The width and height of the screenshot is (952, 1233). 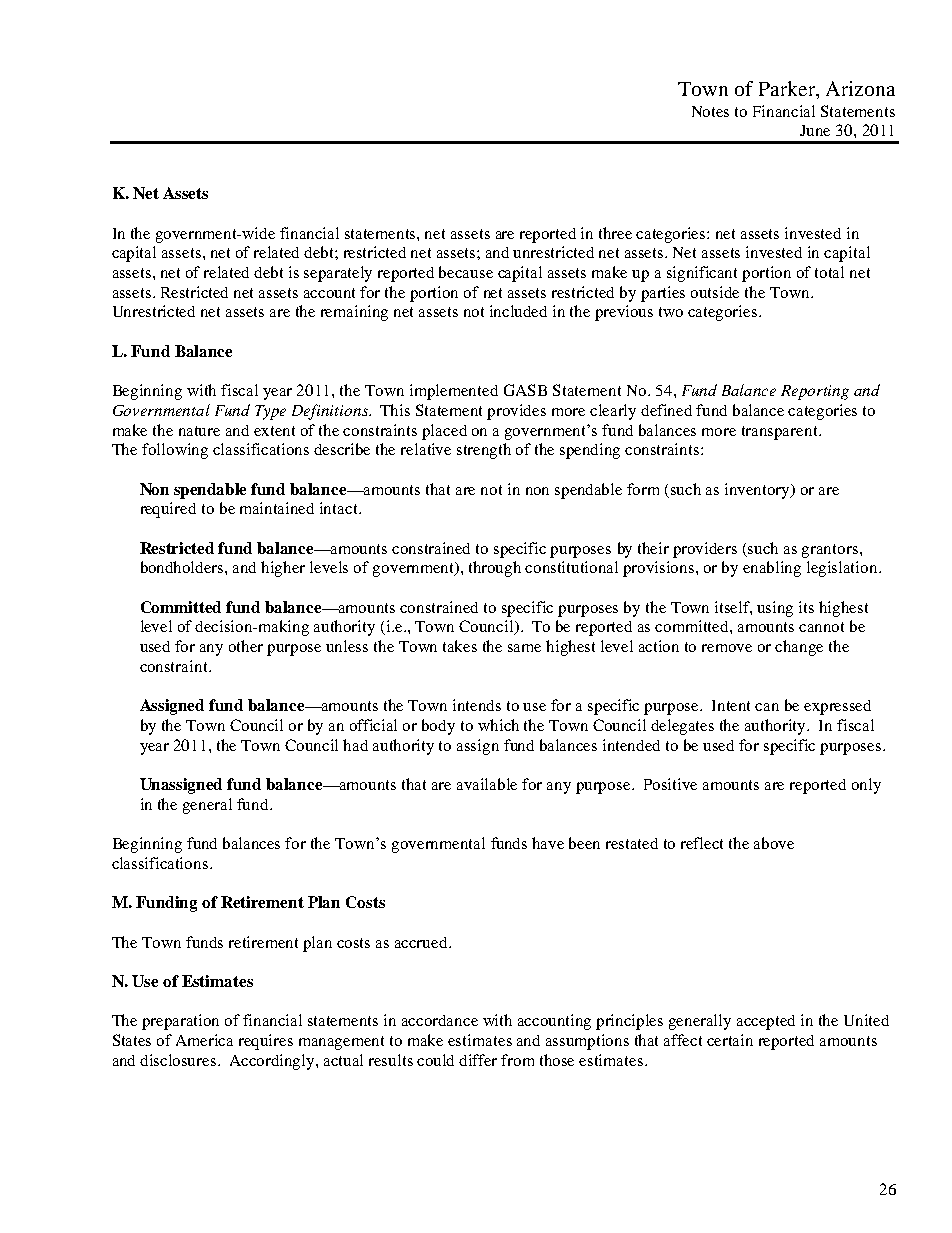 I want to click on bondholders, so click(x=183, y=567).
